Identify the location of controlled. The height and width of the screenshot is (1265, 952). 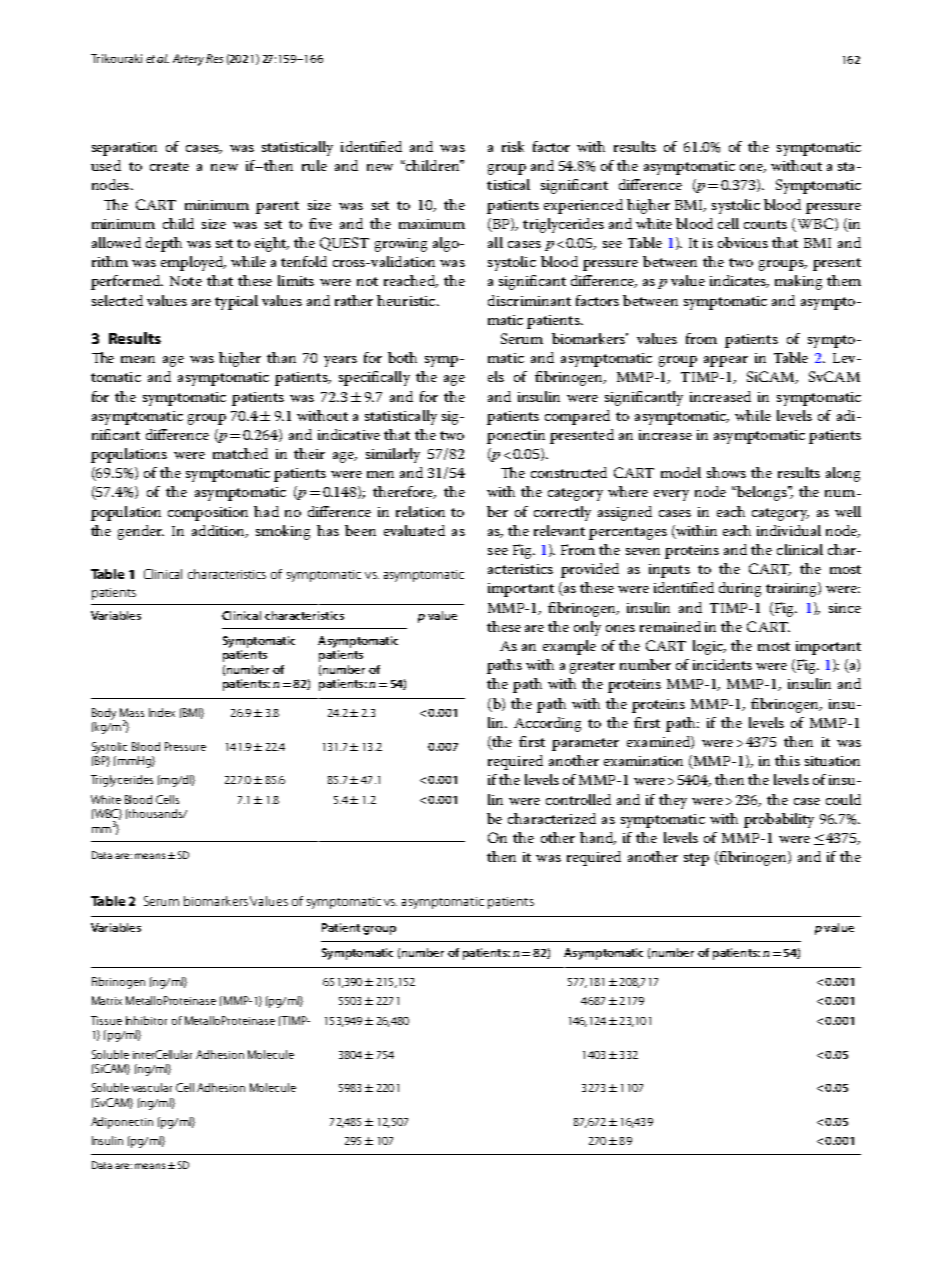
(578, 799).
